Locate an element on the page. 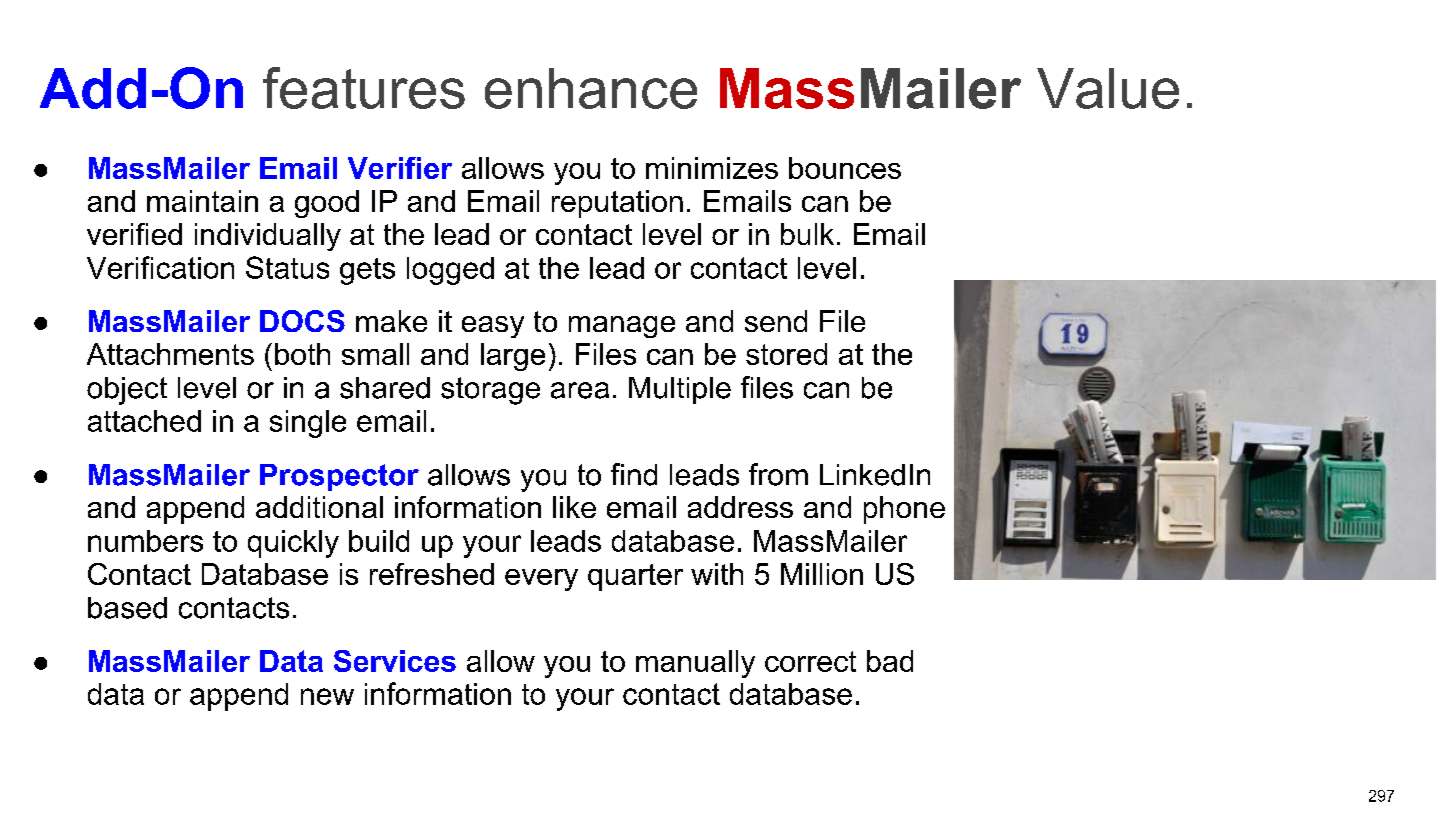 The image size is (1456, 819). area is located at coordinates (580, 390).
